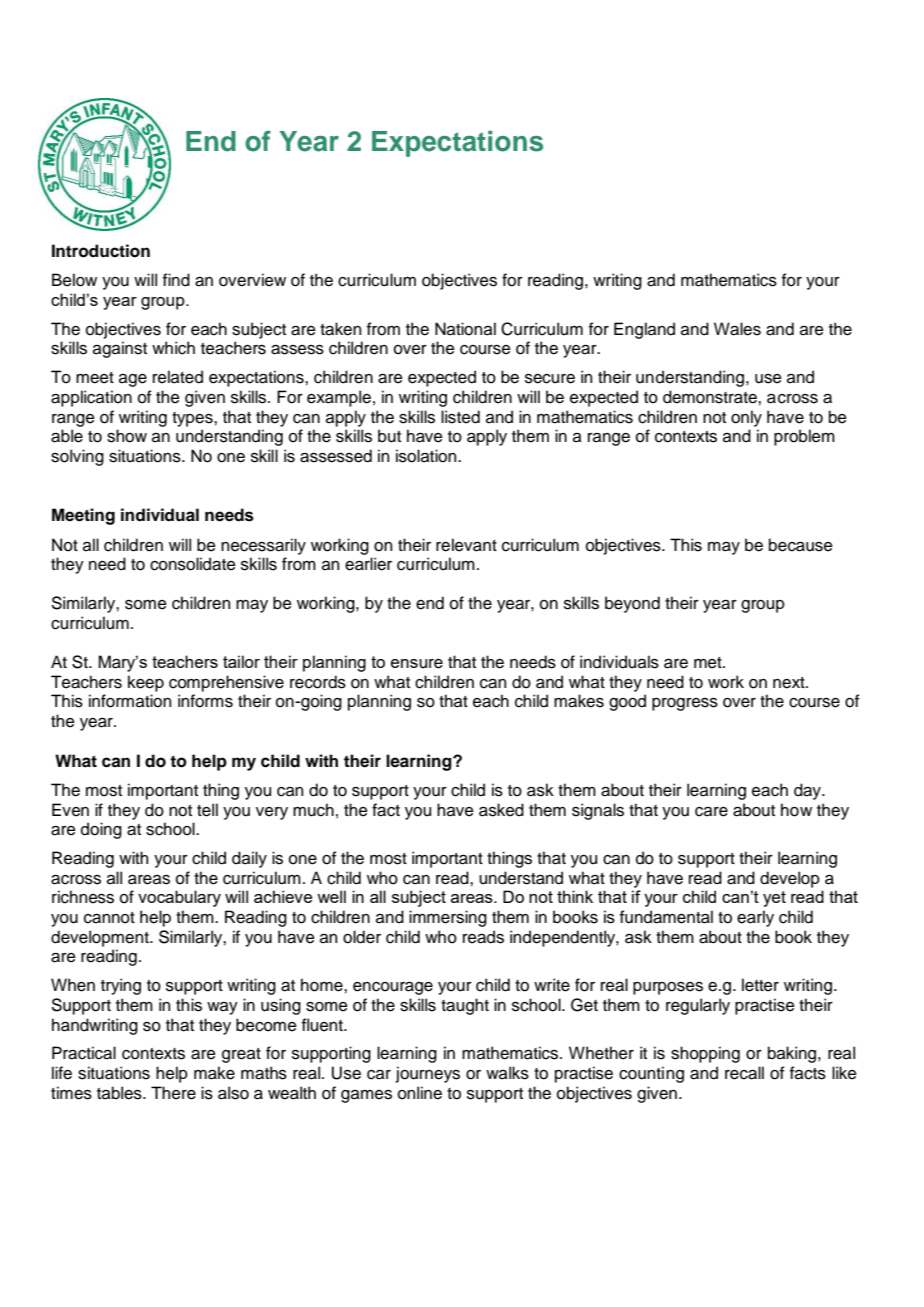 The height and width of the page is (1307, 924). What do you see at coordinates (428, 1074) in the page?
I see `journeys` at bounding box center [428, 1074].
